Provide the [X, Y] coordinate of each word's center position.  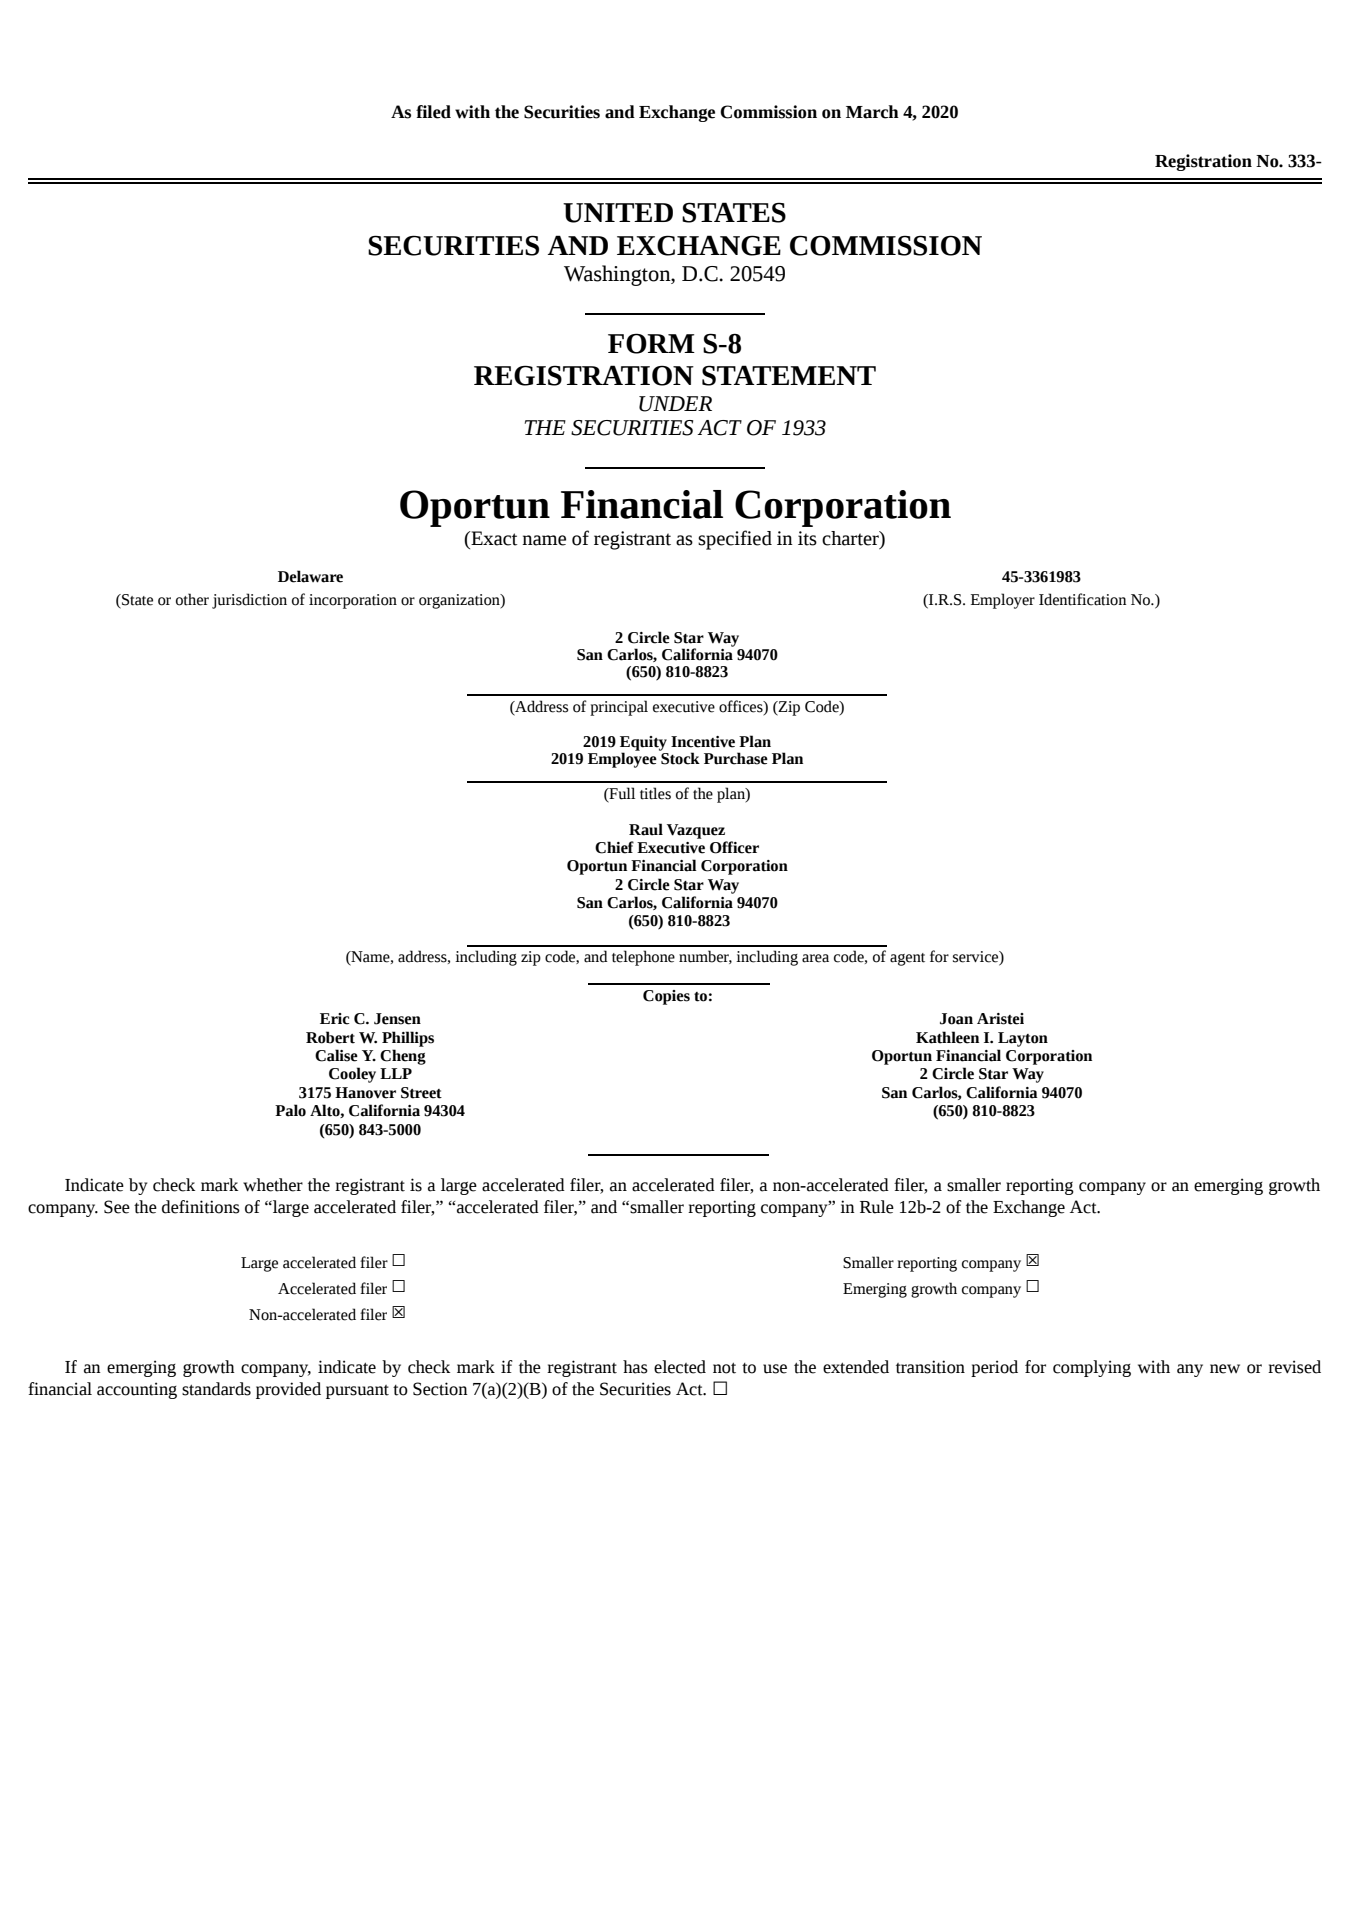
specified [735, 540]
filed [433, 112]
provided [288, 1390]
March [872, 112]
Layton [1023, 1039]
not [724, 1368]
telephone [643, 958]
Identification [1082, 599]
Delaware [310, 576]
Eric [335, 1019]
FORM [651, 343]
